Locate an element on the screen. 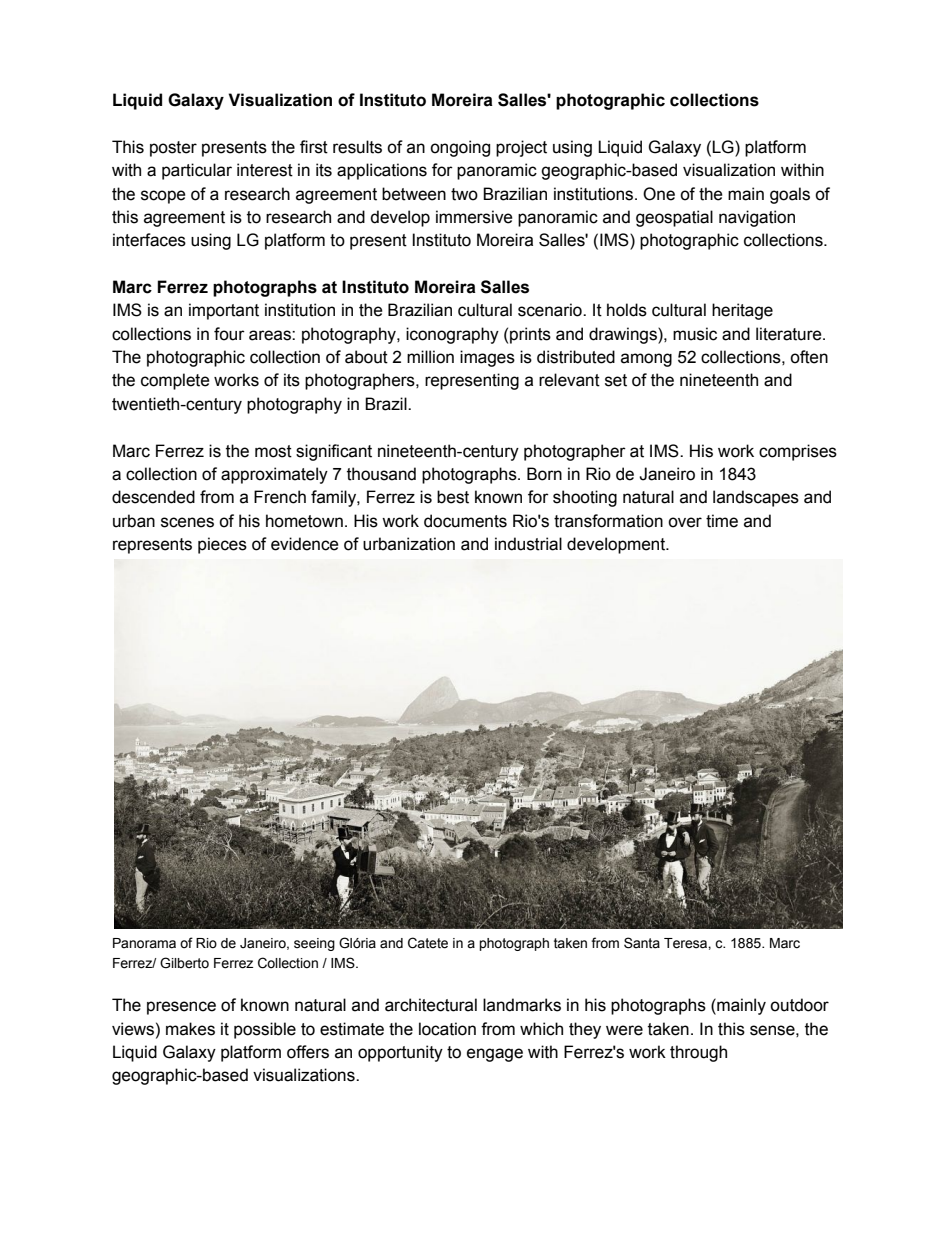 This screenshot has width=952, height=1233. documents is located at coordinates (465, 521).
